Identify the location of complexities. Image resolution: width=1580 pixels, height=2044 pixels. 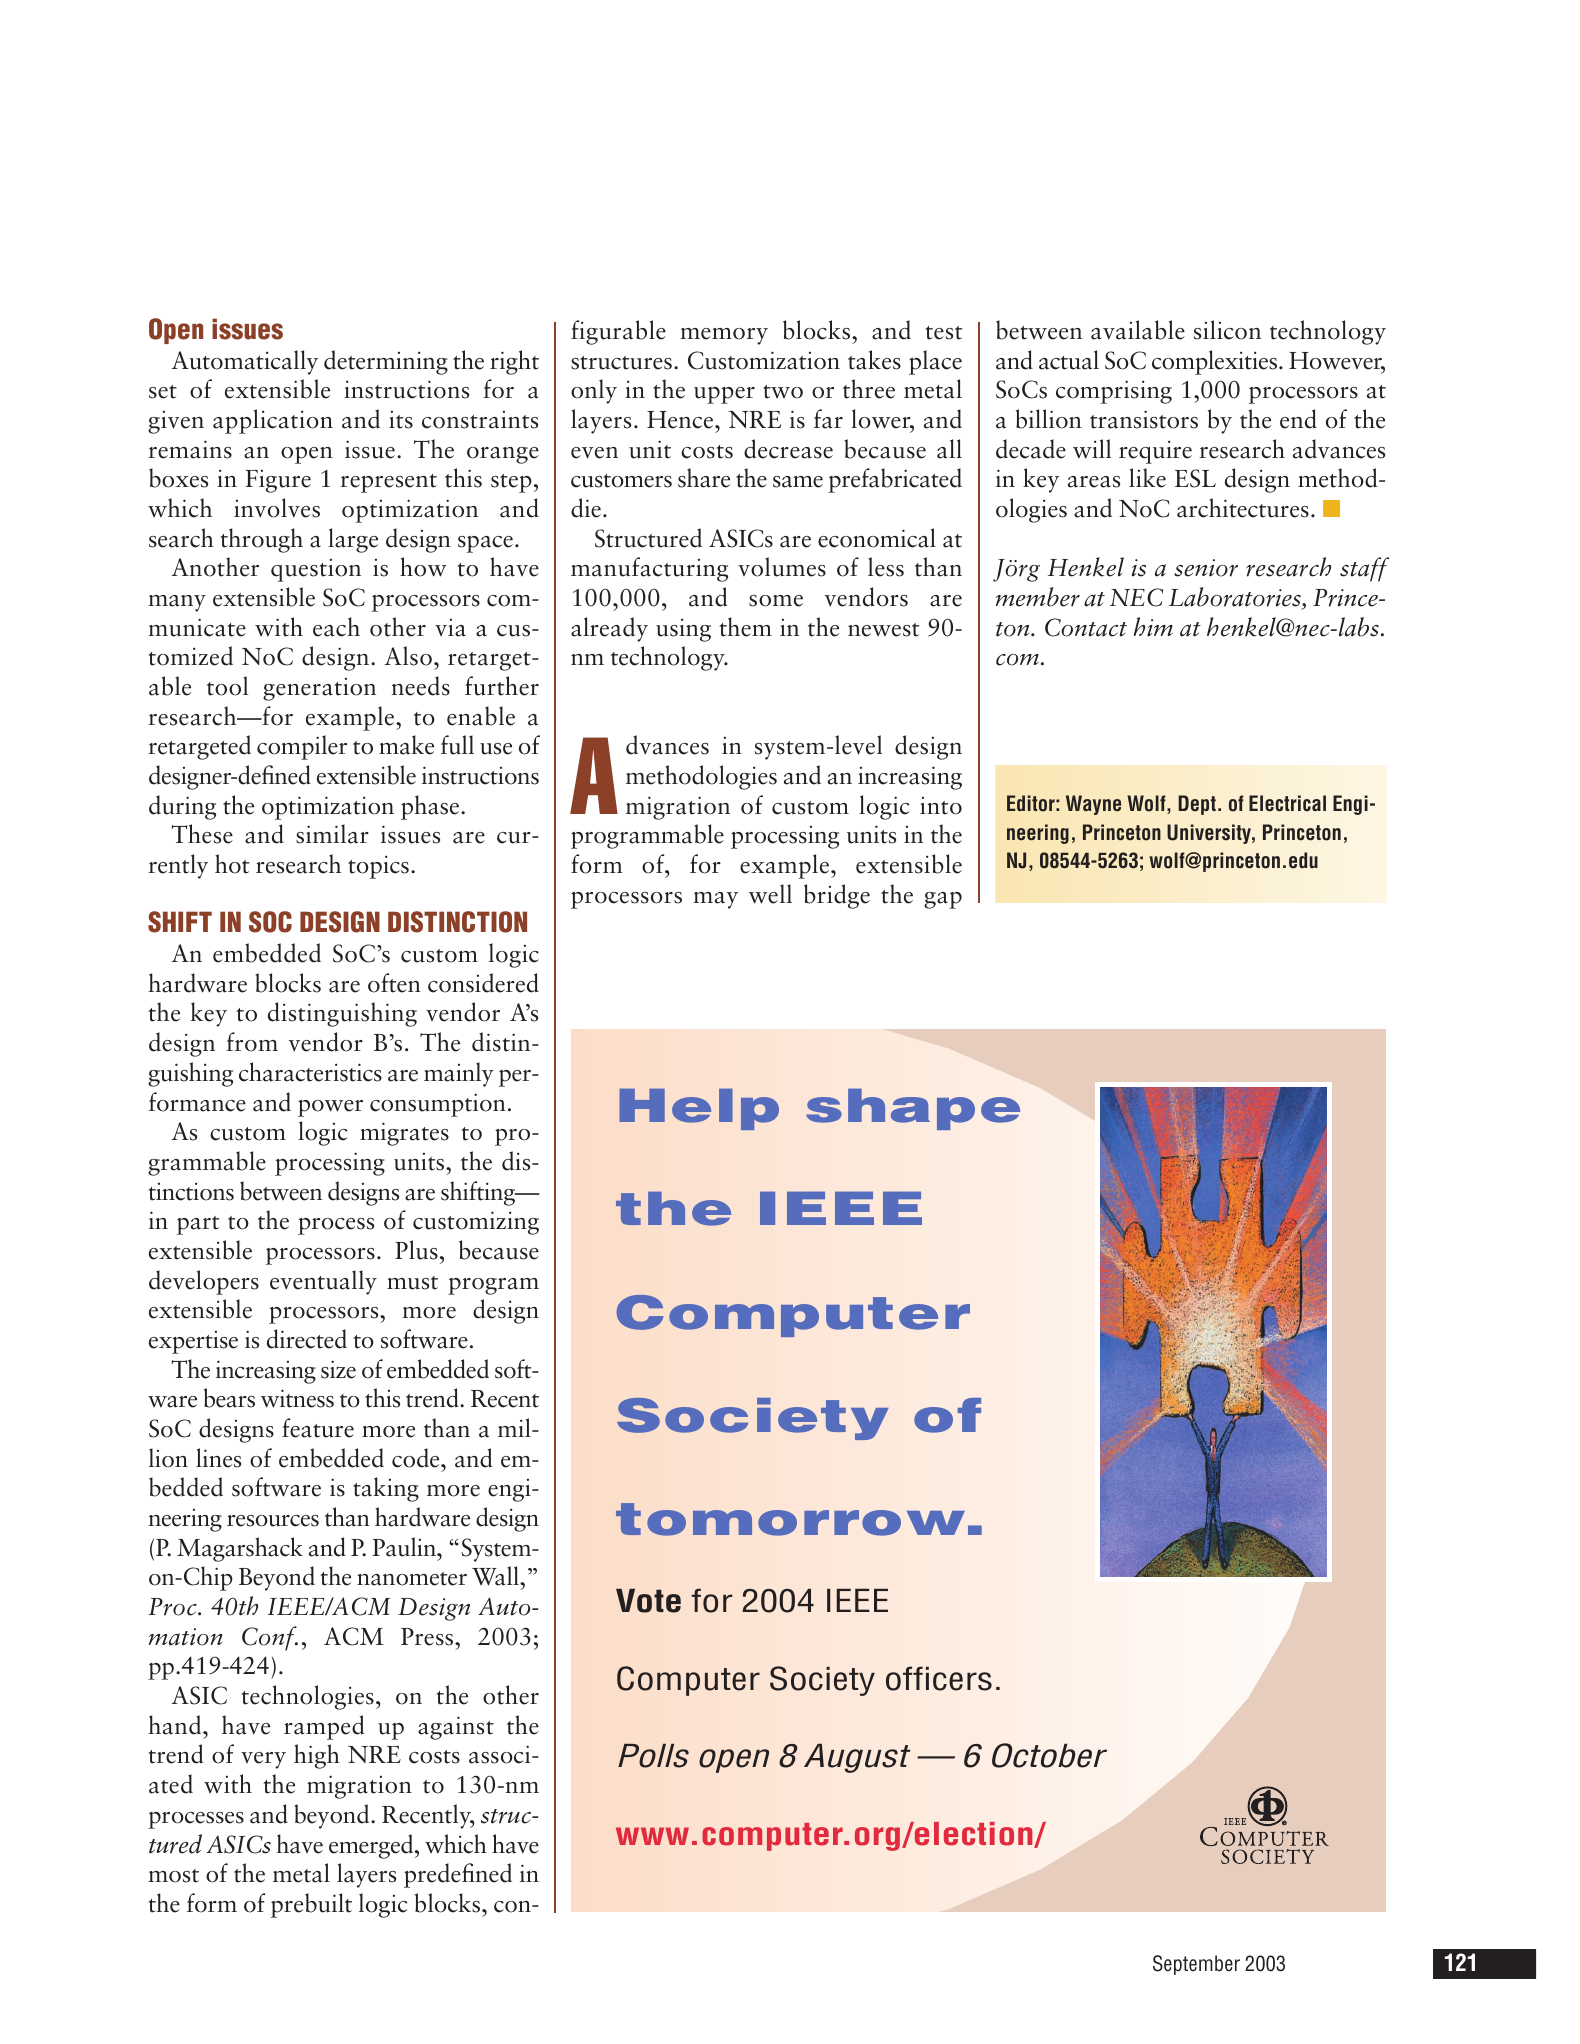
(1216, 362).
